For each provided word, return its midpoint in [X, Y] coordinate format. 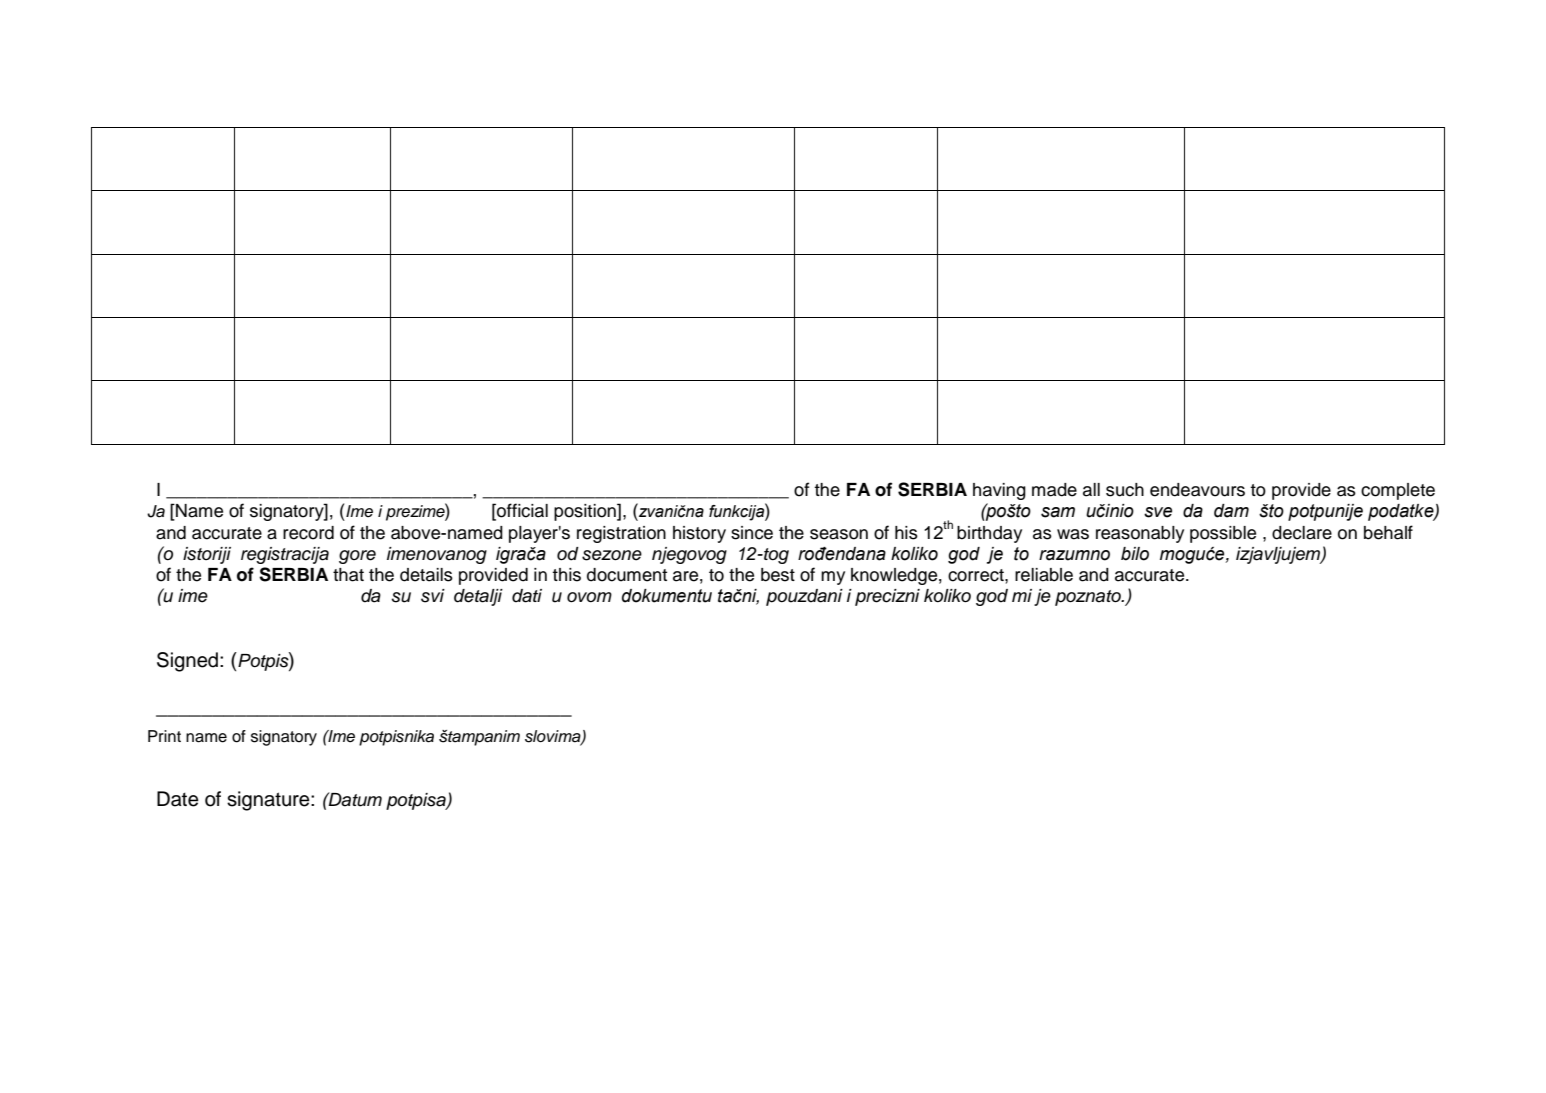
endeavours [1197, 490]
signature [269, 801]
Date [178, 799]
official [521, 511]
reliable [1044, 575]
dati [527, 596]
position [586, 512]
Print [164, 736]
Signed [189, 662]
